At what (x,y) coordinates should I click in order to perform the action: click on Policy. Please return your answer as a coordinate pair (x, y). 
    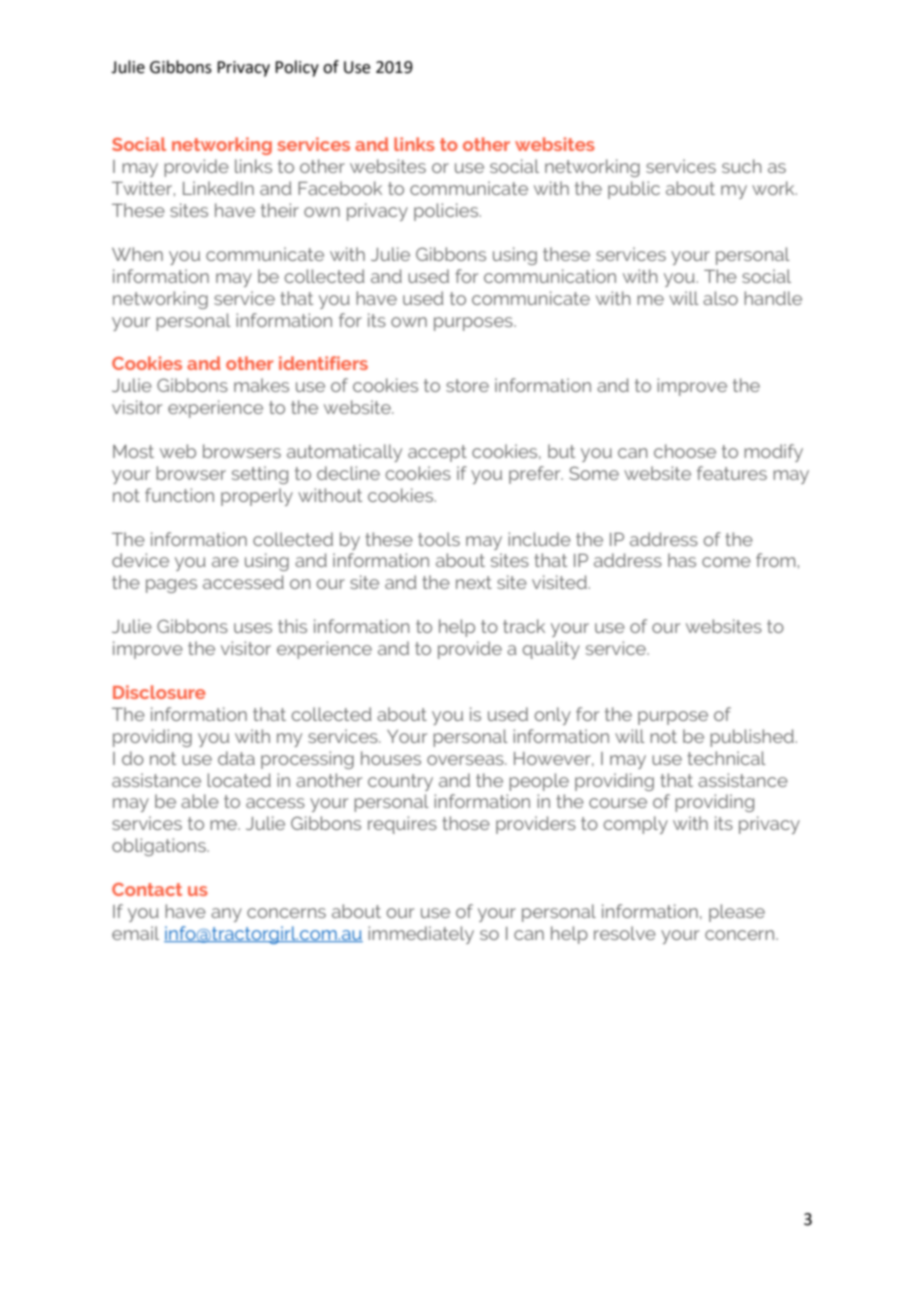
    Looking at the image, I should click on (297, 68).
